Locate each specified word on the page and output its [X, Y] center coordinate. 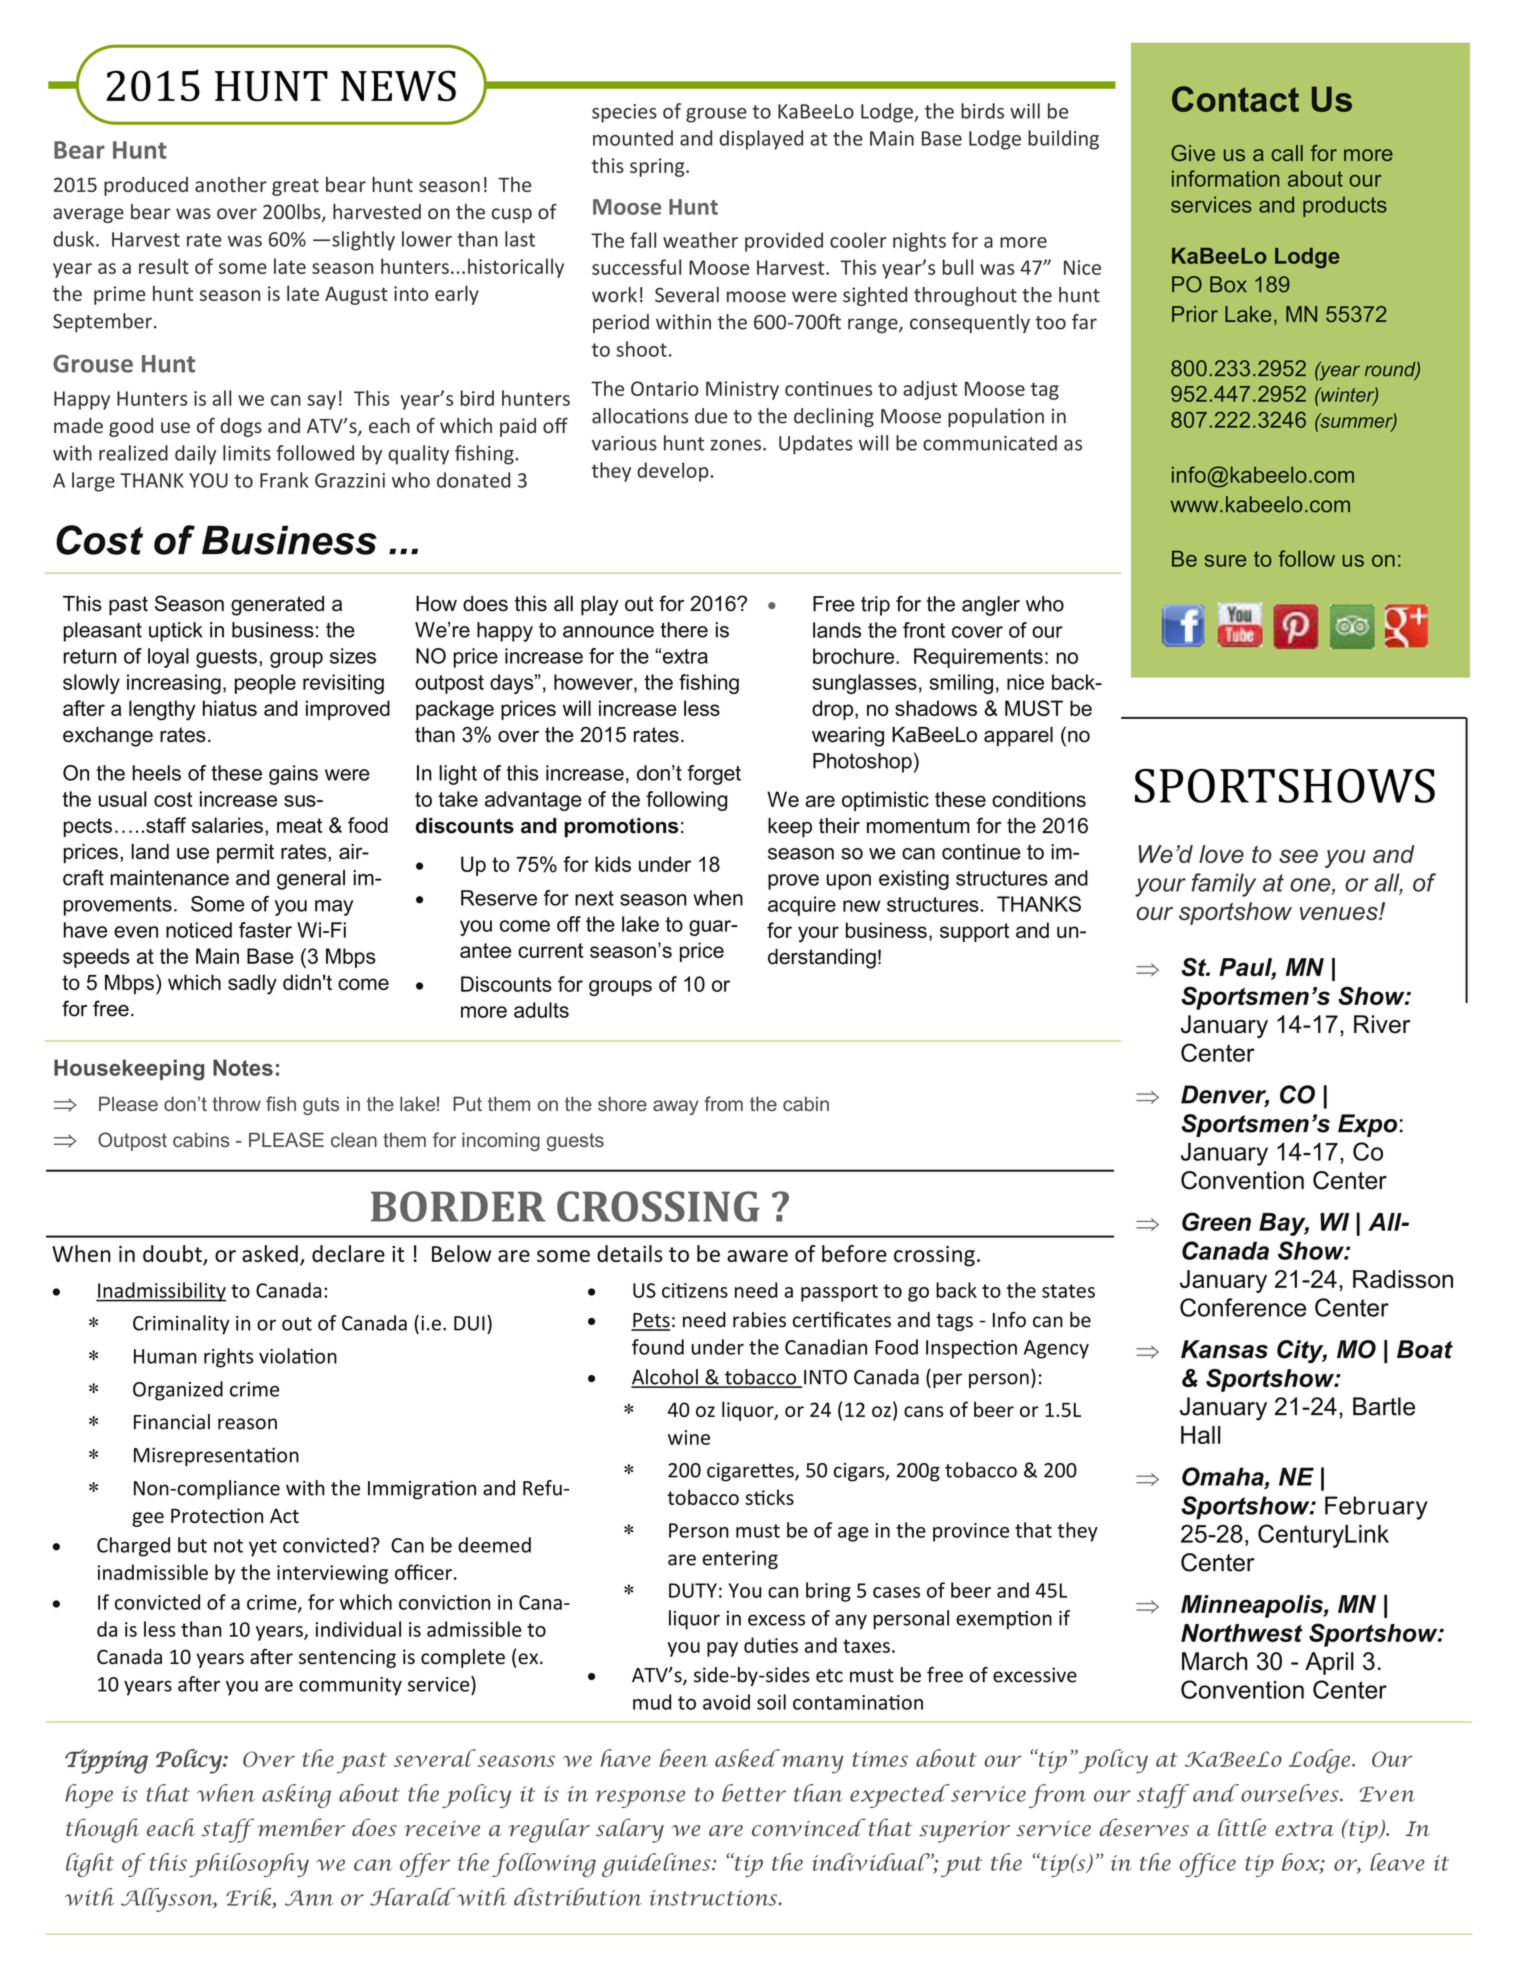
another [231, 184]
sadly [252, 984]
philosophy [249, 1865]
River [1382, 1024]
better [754, 1793]
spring [658, 167]
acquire [802, 906]
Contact [1235, 99]
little [1242, 1827]
